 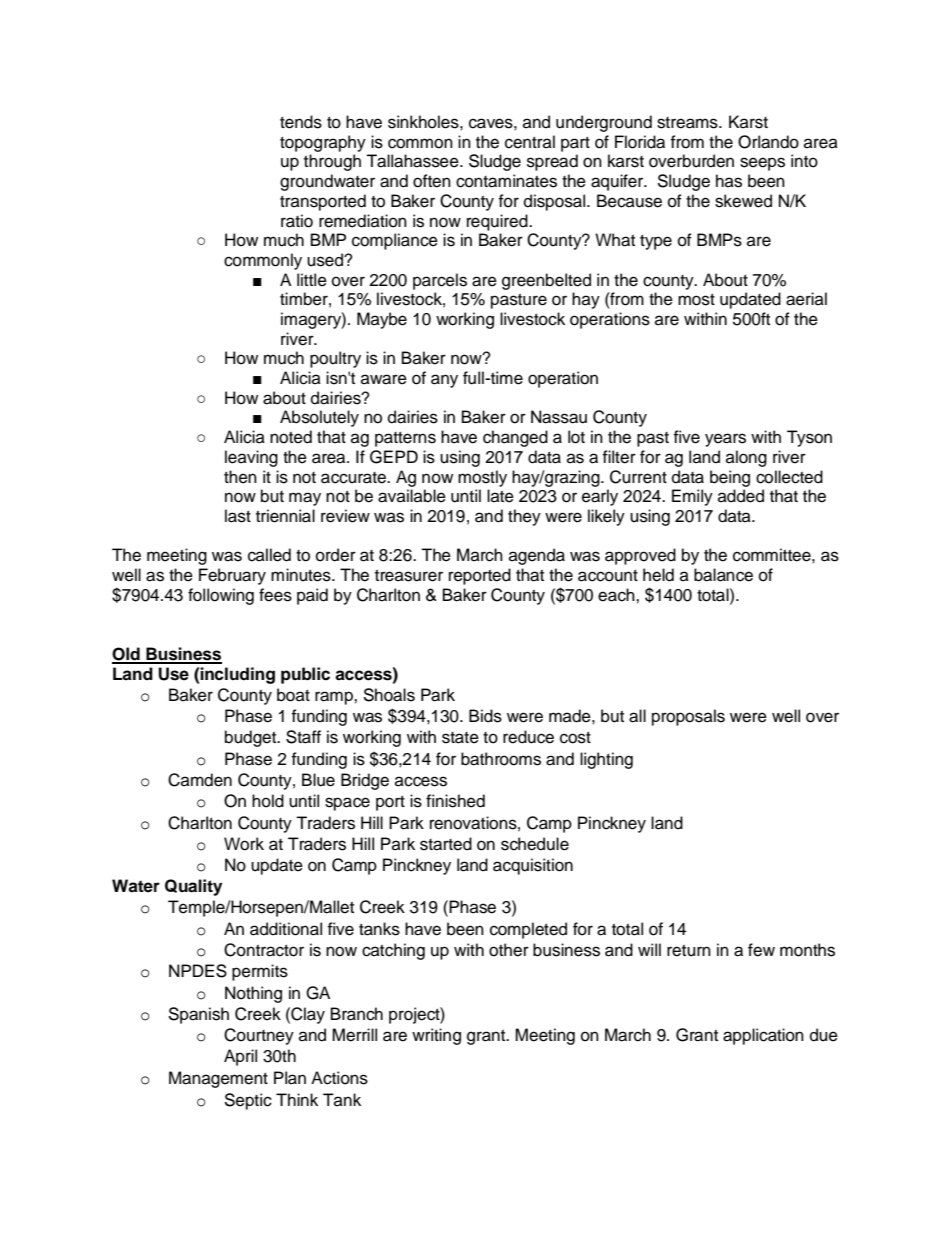 I want to click on central, so click(x=530, y=142).
